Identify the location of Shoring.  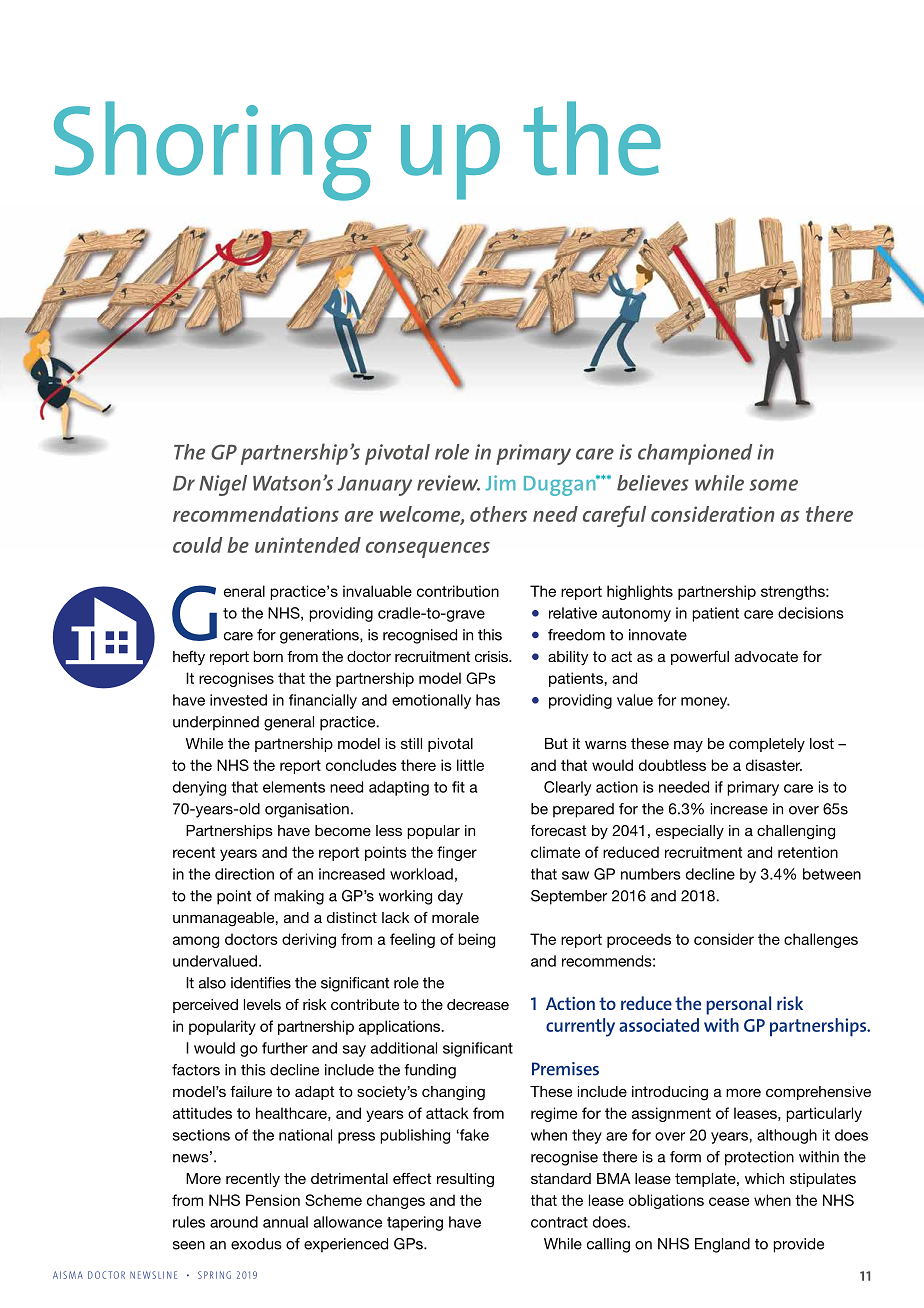
(212, 151).
